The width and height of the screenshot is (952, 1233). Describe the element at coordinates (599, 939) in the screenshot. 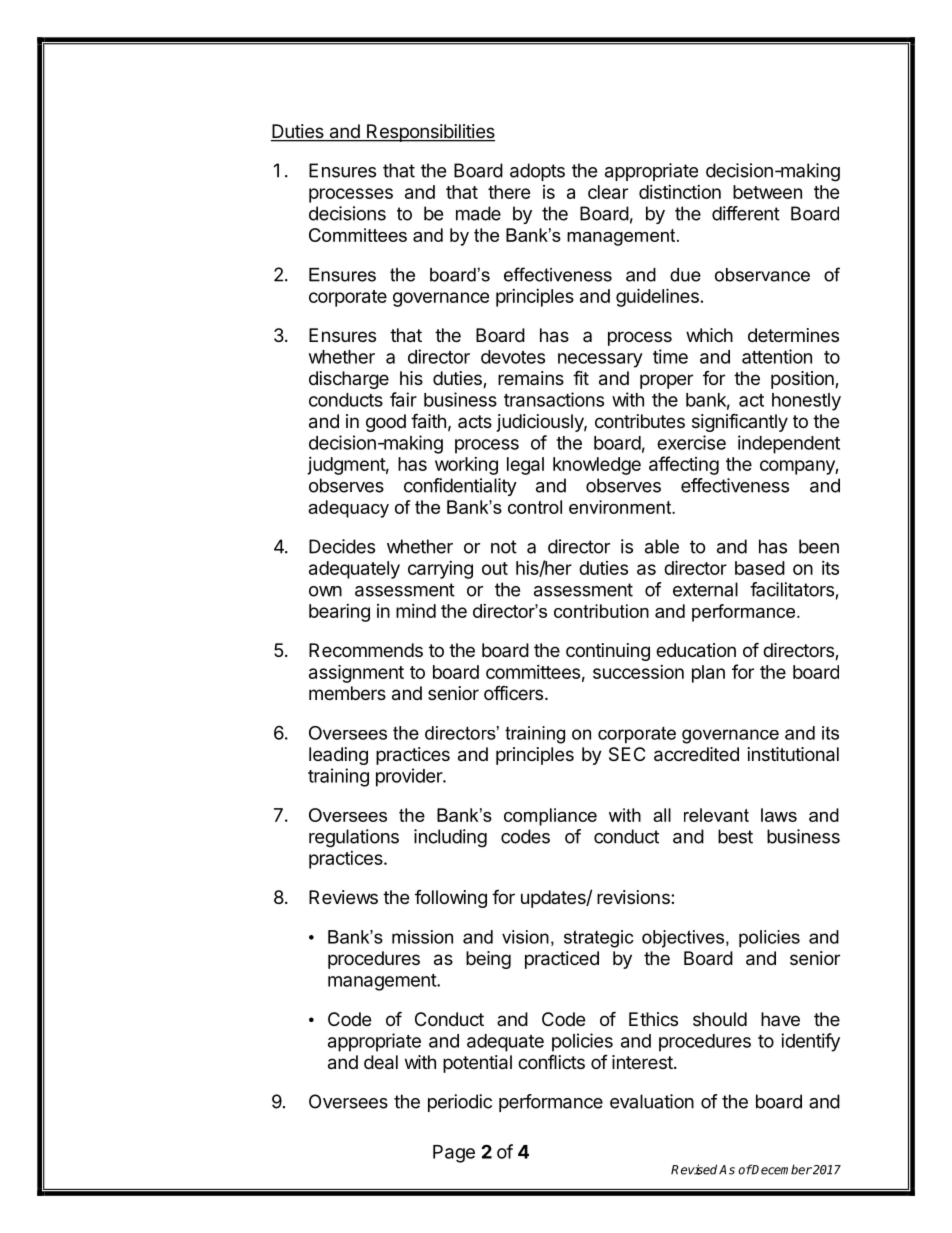

I see `strategic` at that location.
